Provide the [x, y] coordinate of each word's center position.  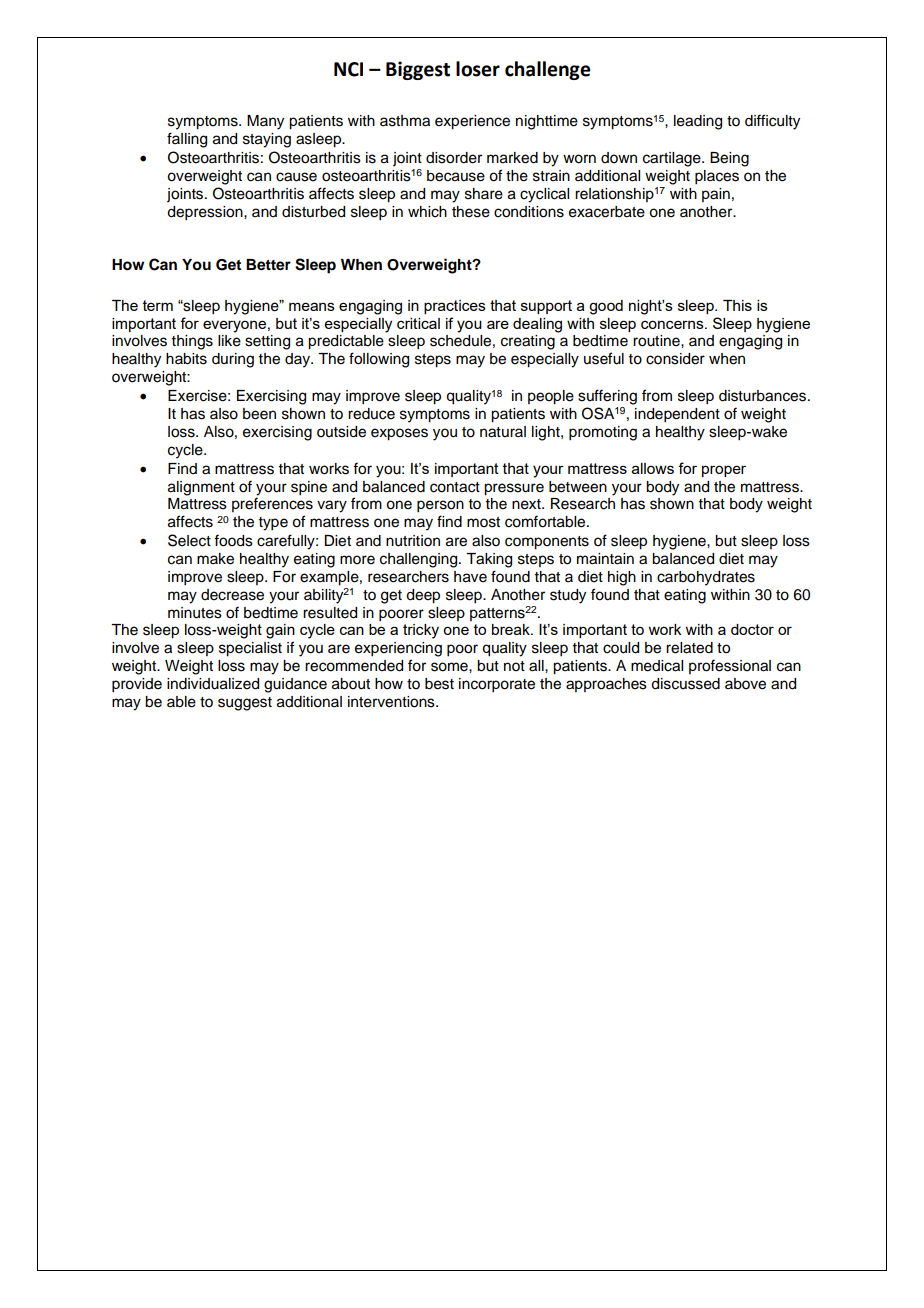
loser [478, 69]
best [439, 684]
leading [698, 122]
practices [455, 307]
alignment [201, 488]
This [737, 305]
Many [265, 122]
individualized [213, 684]
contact [455, 487]
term [158, 305]
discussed [685, 684]
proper [724, 471]
